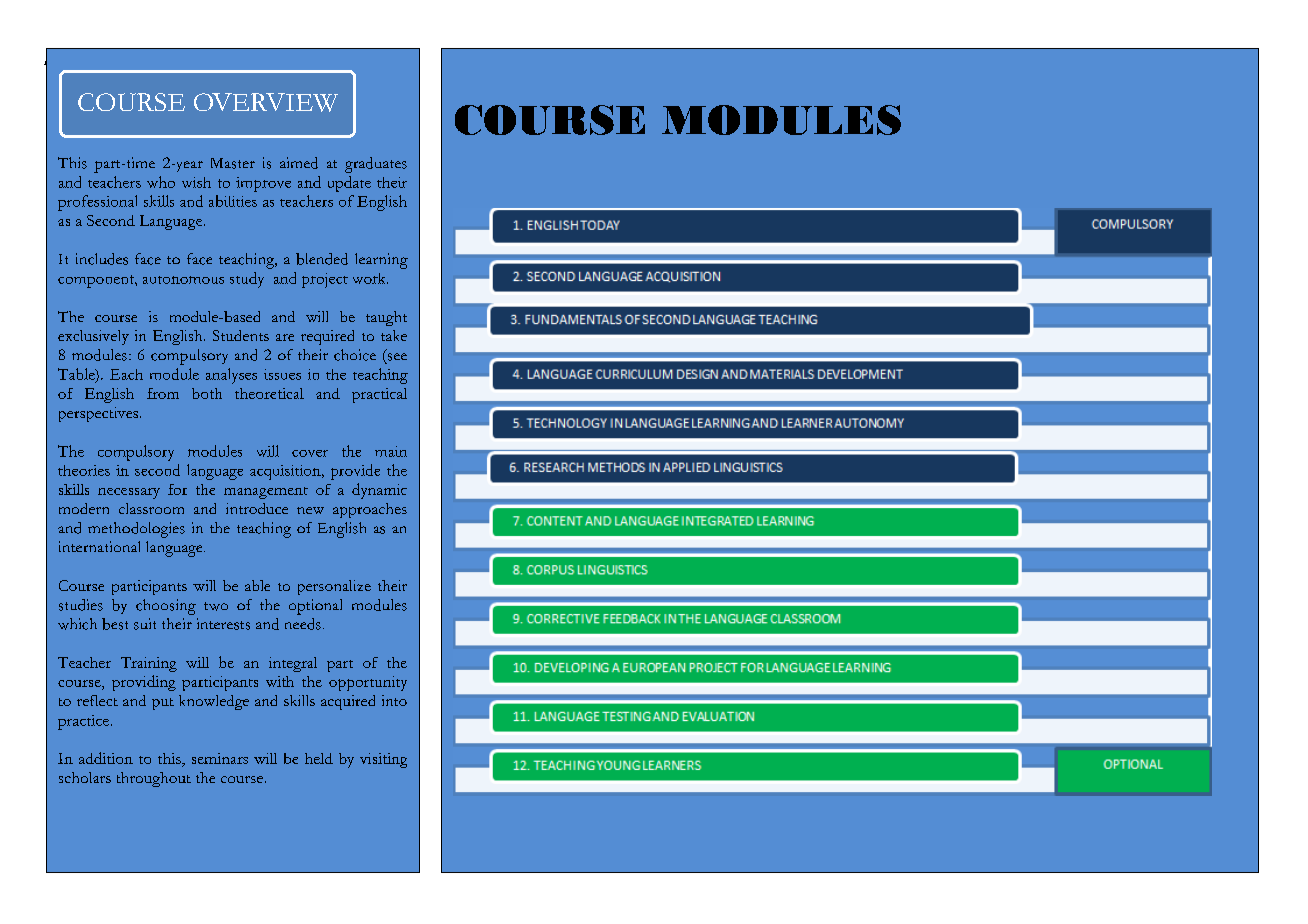  What do you see at coordinates (370, 278) in the page?
I see `work` at bounding box center [370, 278].
